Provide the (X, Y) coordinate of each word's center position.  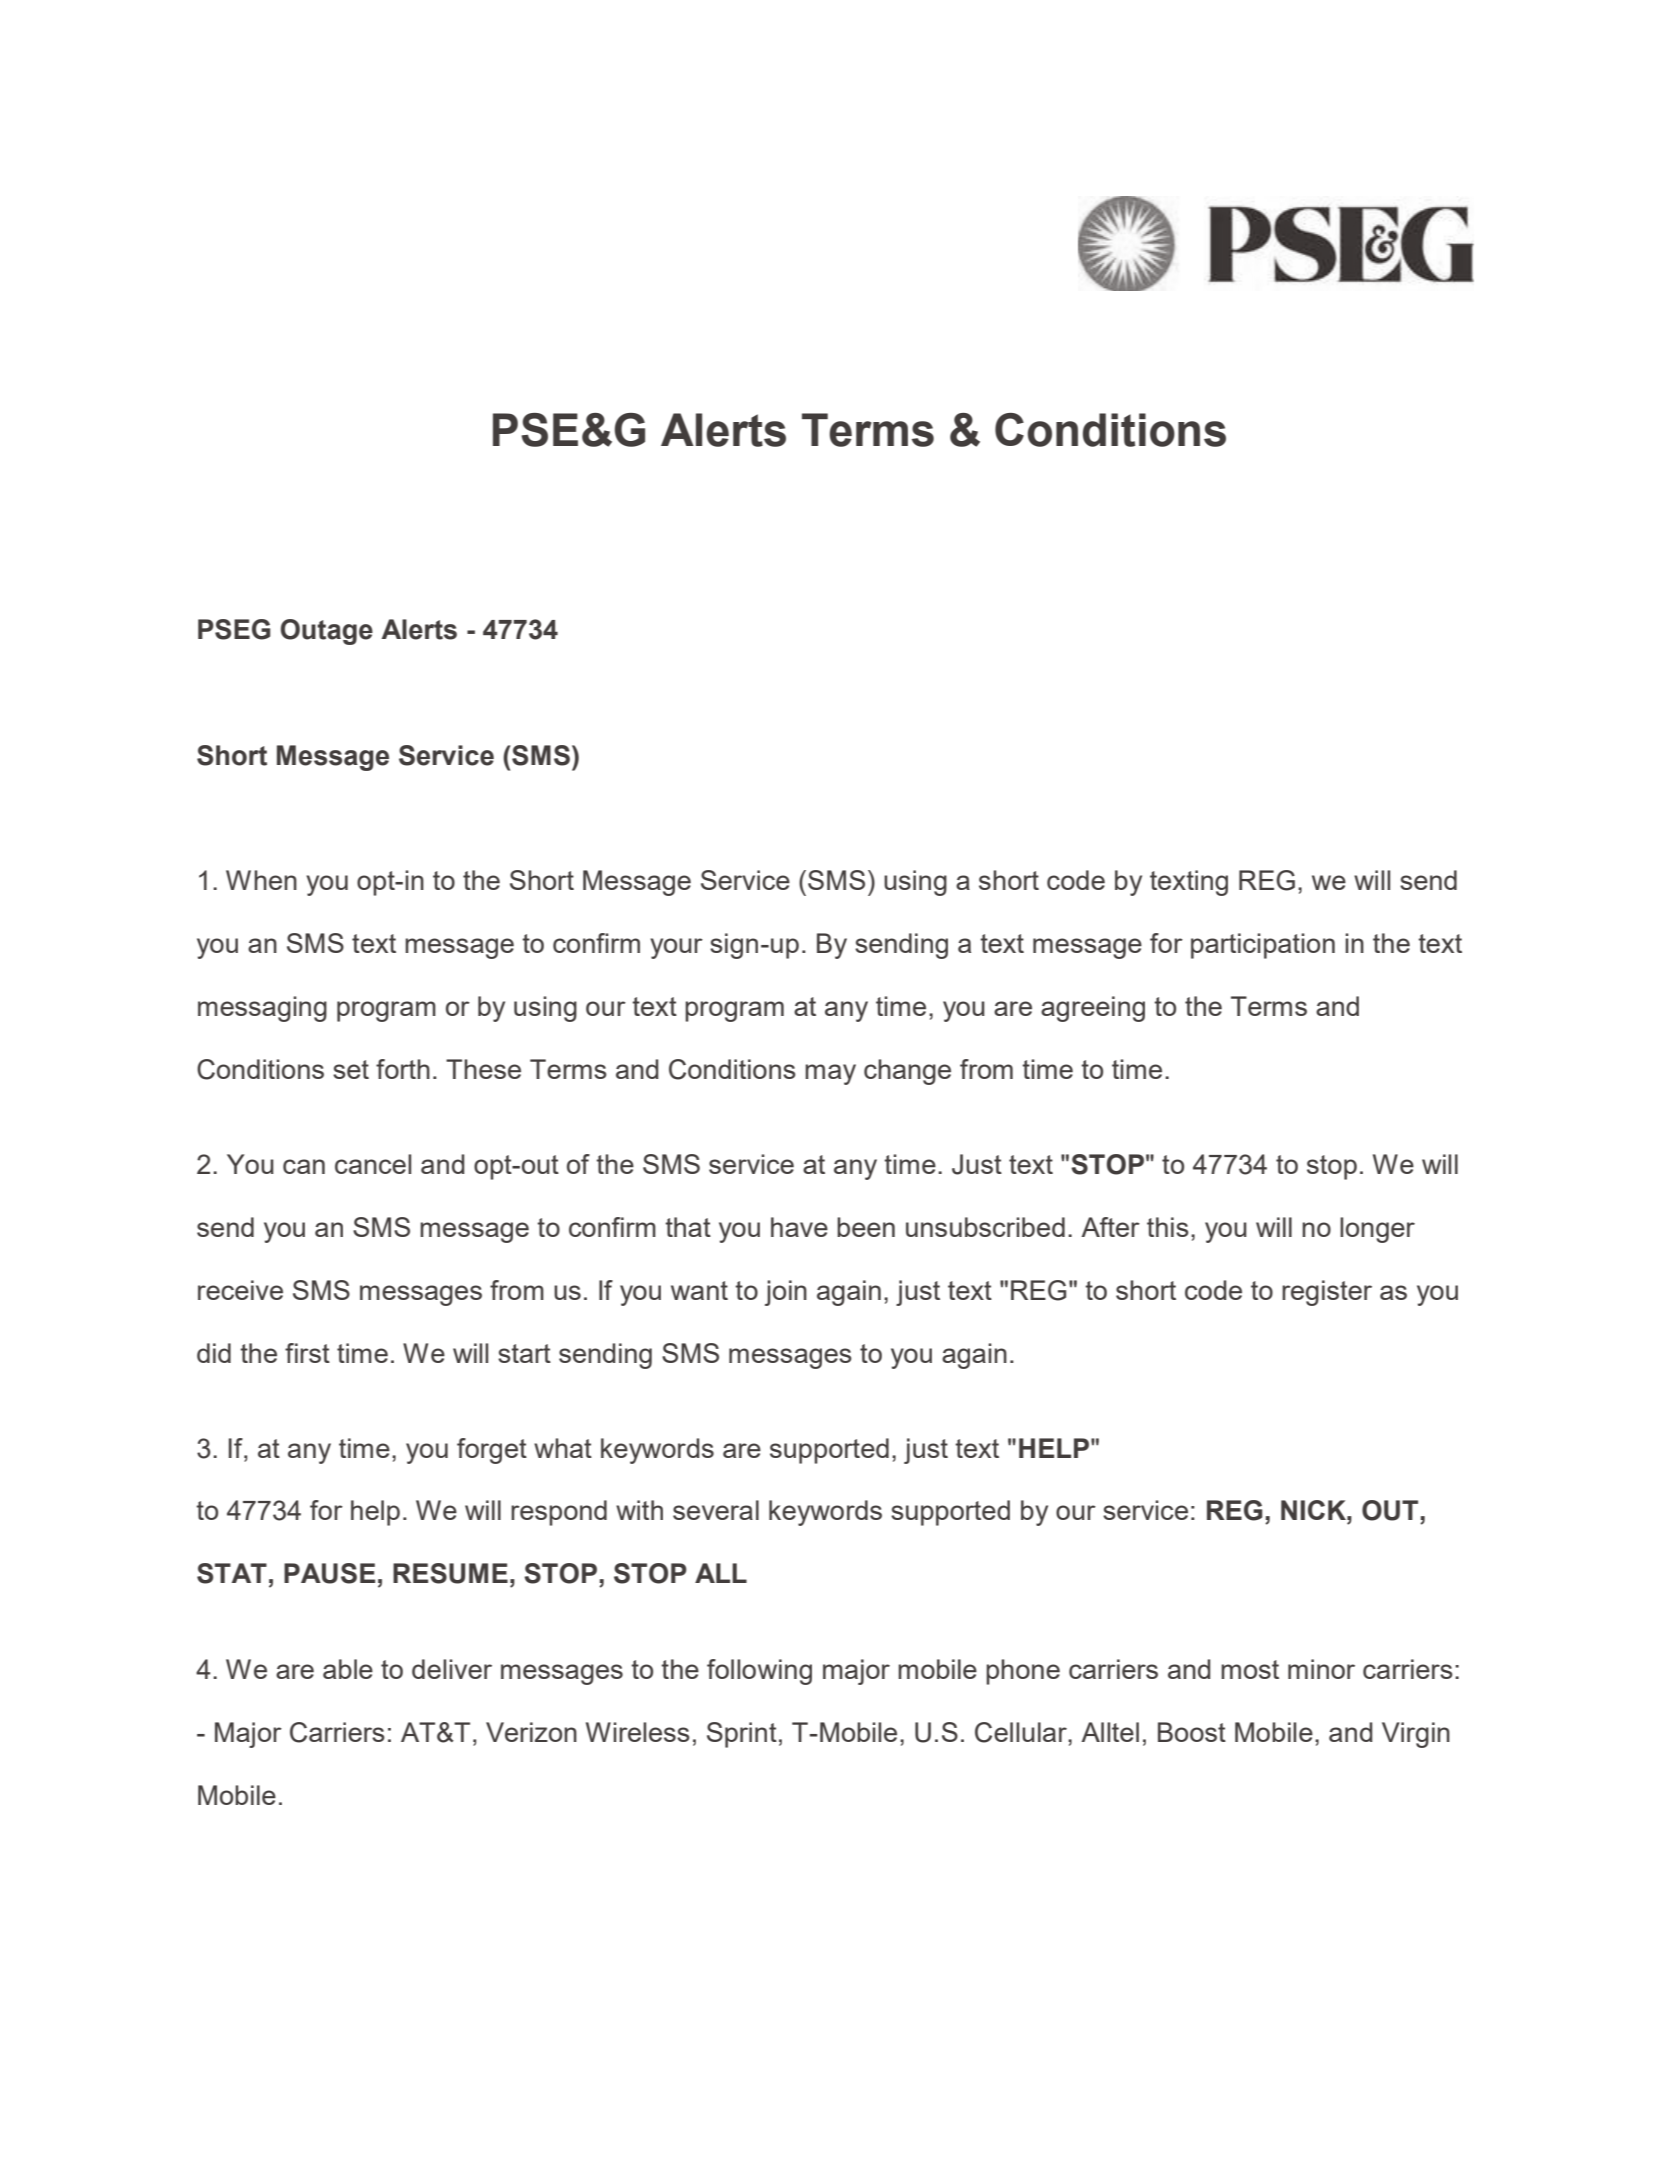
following (759, 1672)
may (830, 1074)
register (1327, 1293)
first (307, 1353)
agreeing (1093, 1009)
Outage (327, 632)
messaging (262, 1009)
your (676, 948)
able (348, 1669)
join (786, 1293)
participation (1263, 946)
